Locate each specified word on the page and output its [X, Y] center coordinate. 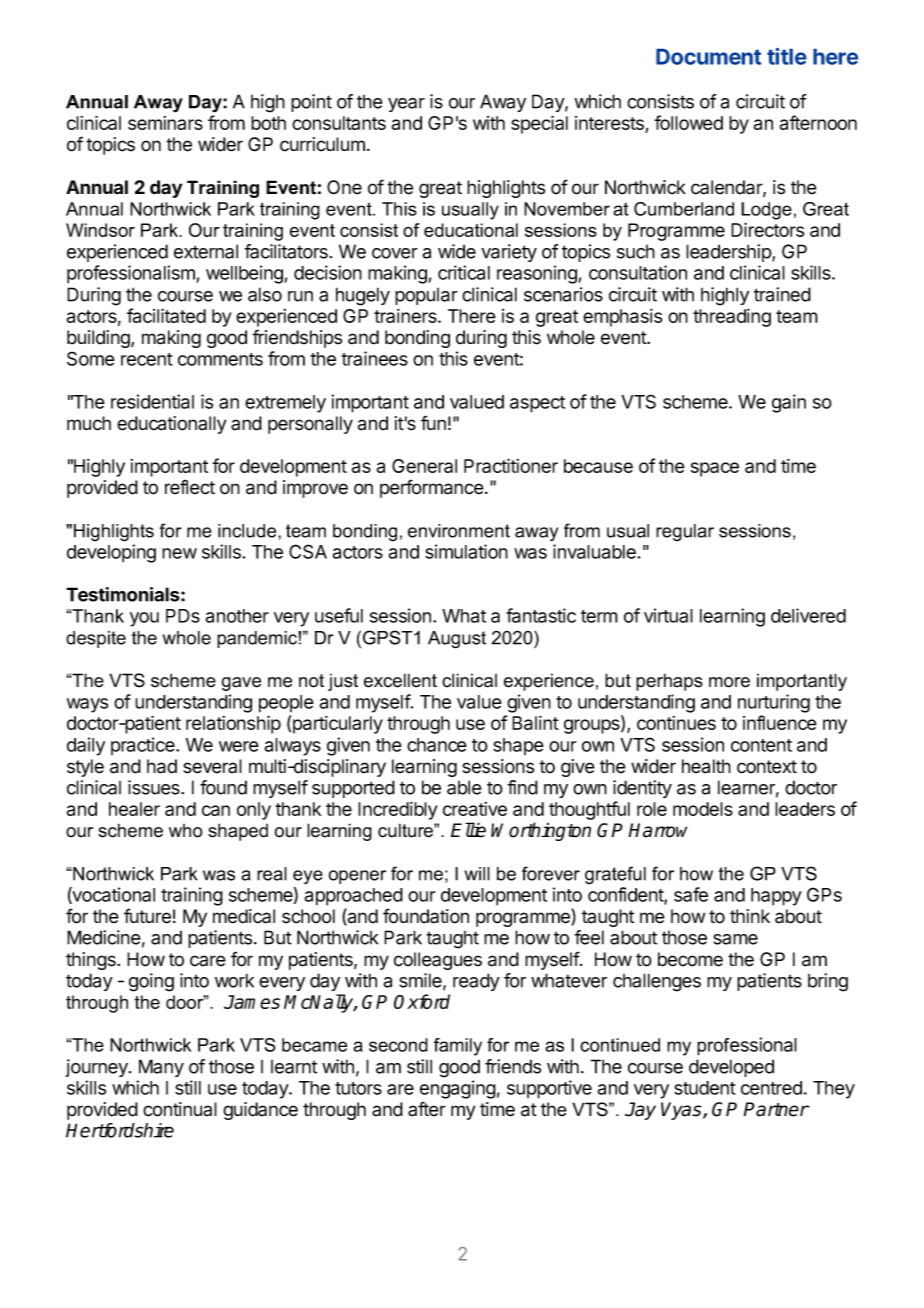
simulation [466, 551]
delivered [808, 615]
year [406, 105]
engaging [458, 1089]
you [144, 619]
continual [180, 1109]
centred [771, 1088]
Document [708, 57]
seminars [165, 123]
